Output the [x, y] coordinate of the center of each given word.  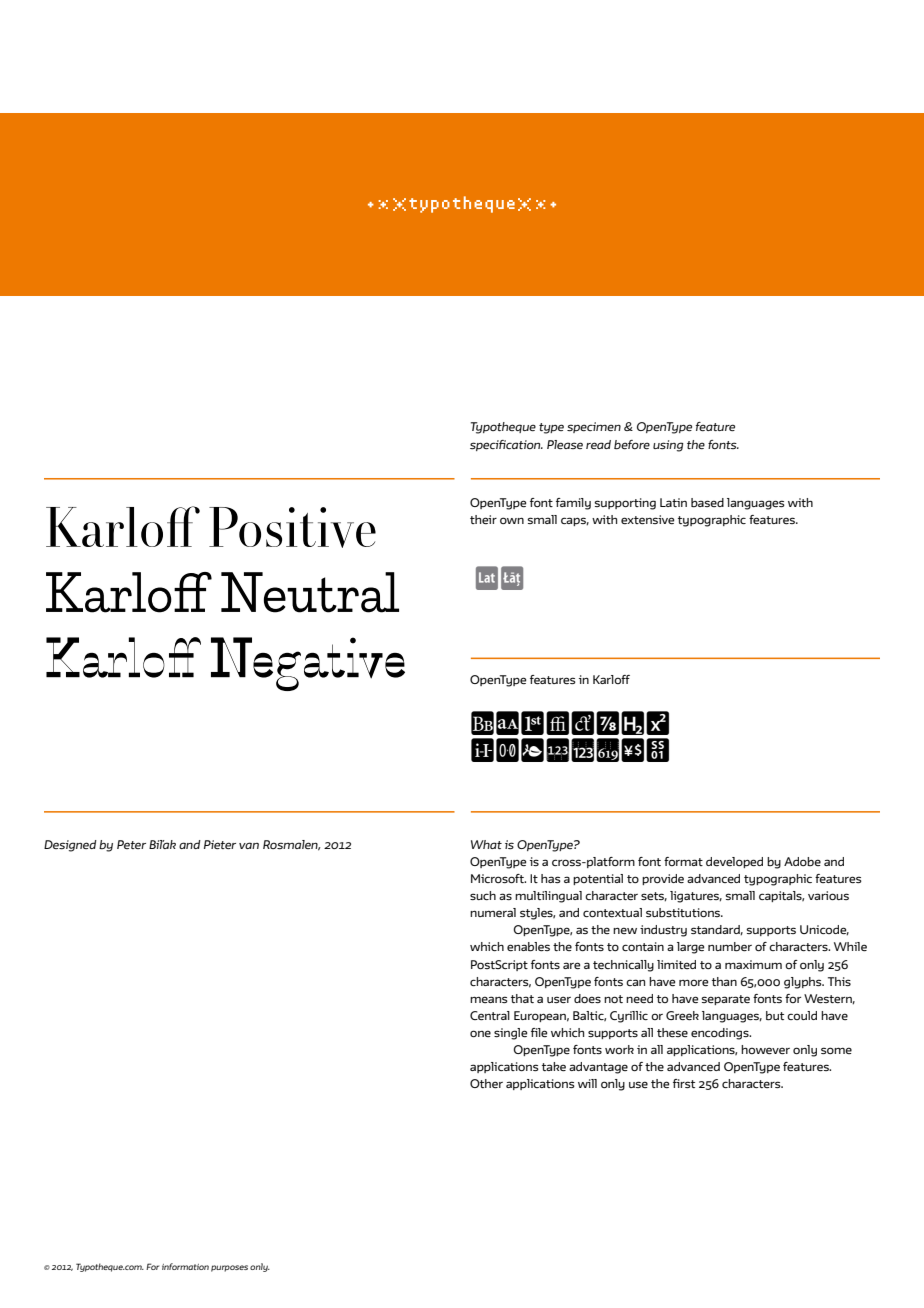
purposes [229, 1268]
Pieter [220, 844]
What [486, 844]
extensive [647, 519]
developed [734, 862]
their [483, 519]
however [765, 1049]
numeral [493, 912]
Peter [131, 844]
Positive [292, 527]
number [730, 946]
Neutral [310, 592]
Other [486, 1083]
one [480, 1033]
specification [506, 445]
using [668, 446]
